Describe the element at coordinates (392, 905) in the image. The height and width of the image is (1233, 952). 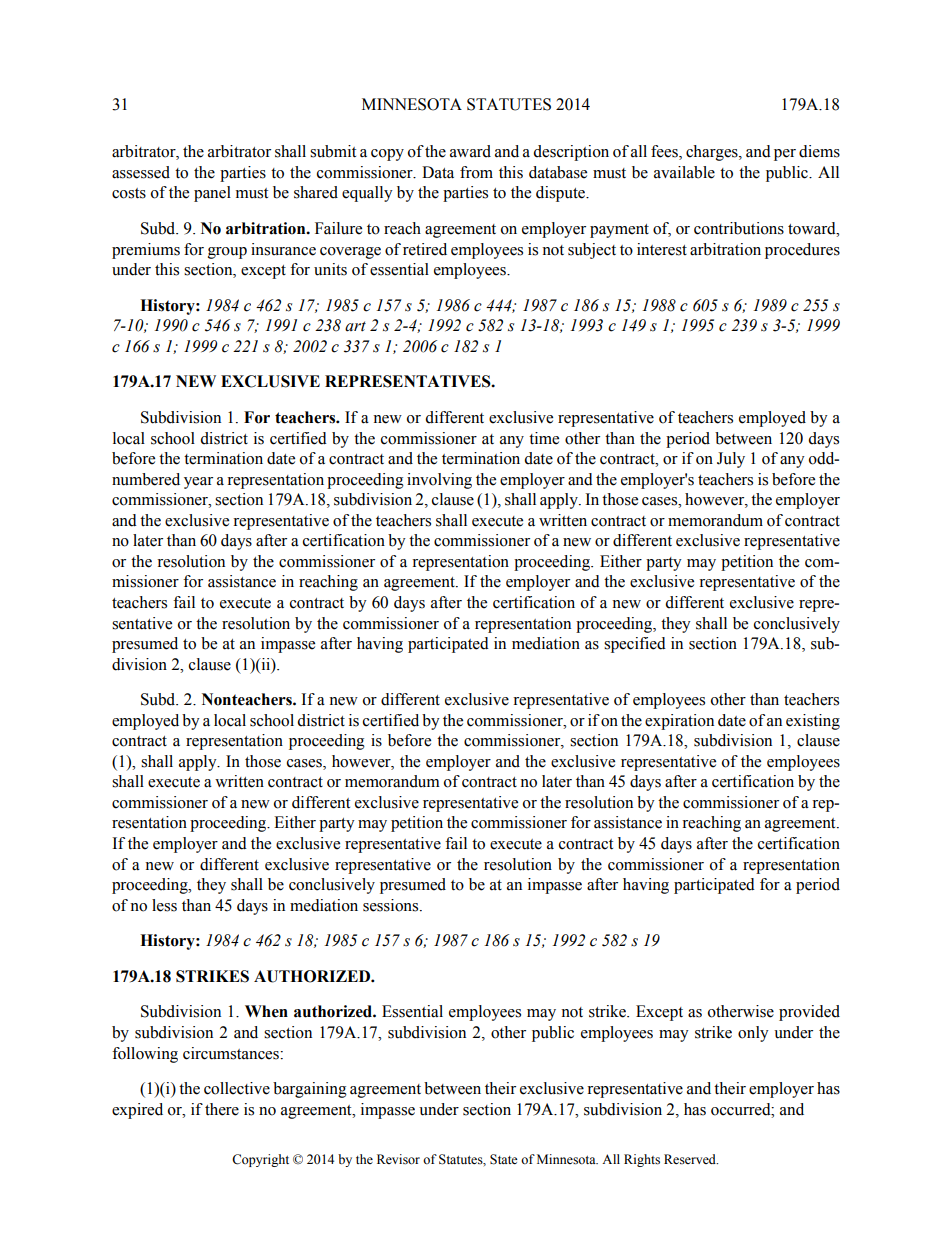
I see `sessions` at that location.
